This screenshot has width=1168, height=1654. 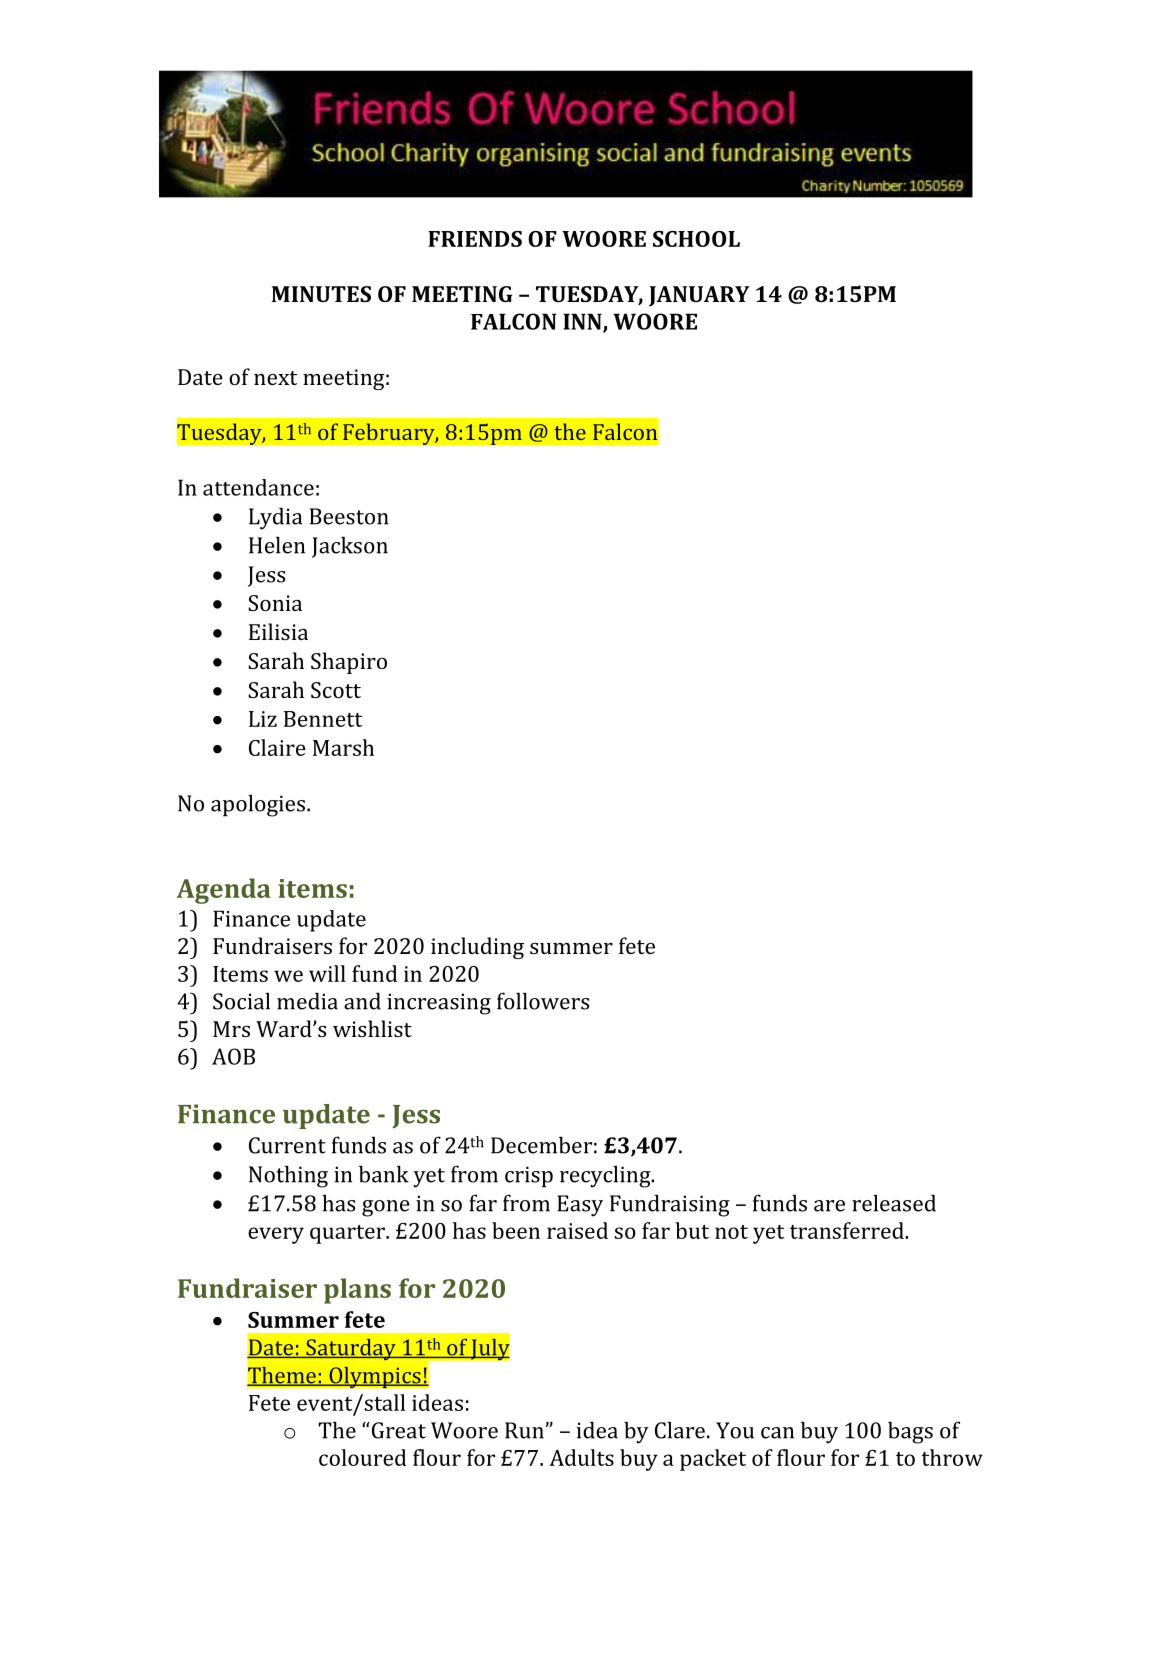 I want to click on released, so click(x=894, y=1203).
